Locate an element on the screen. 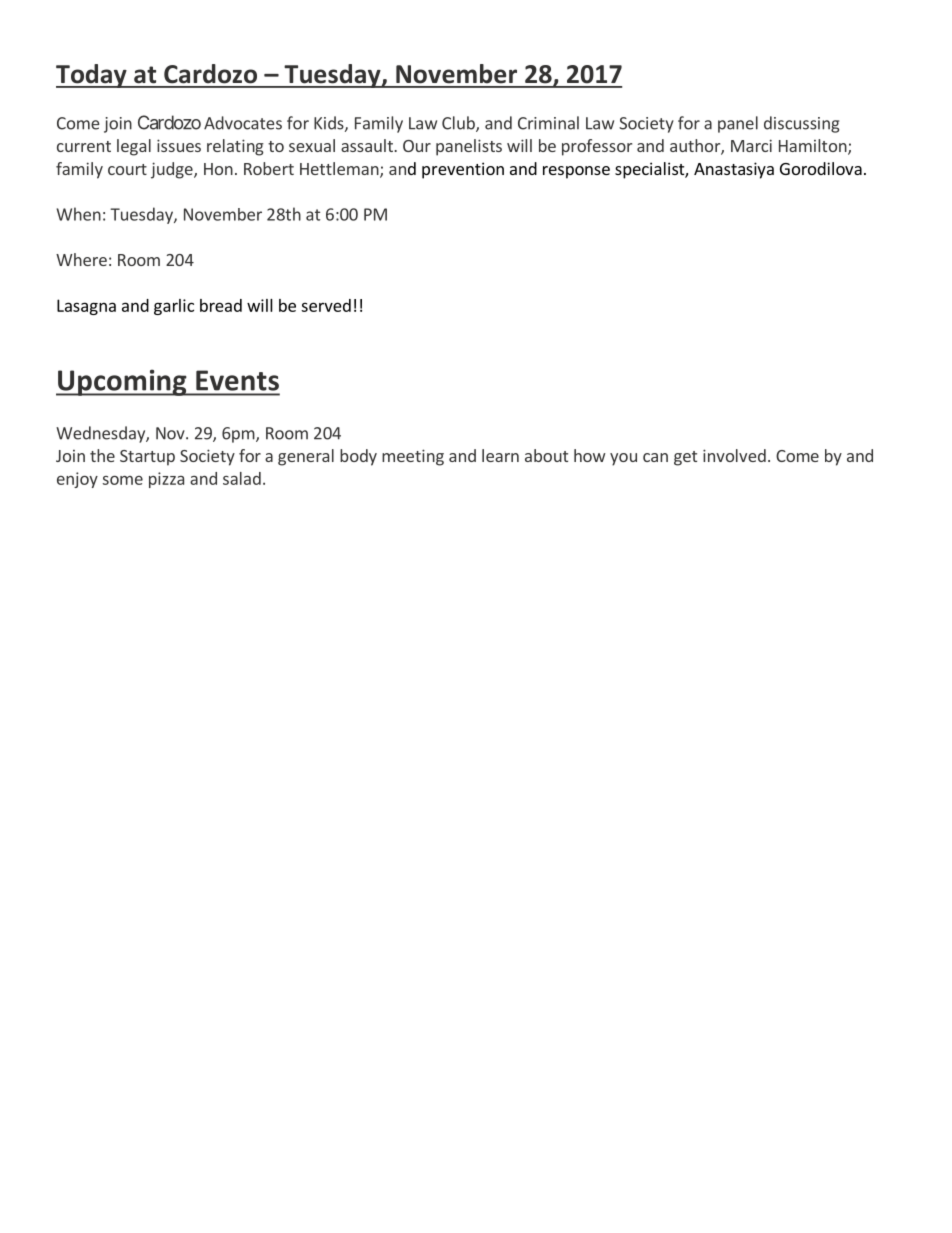  When is located at coordinates (78, 214).
